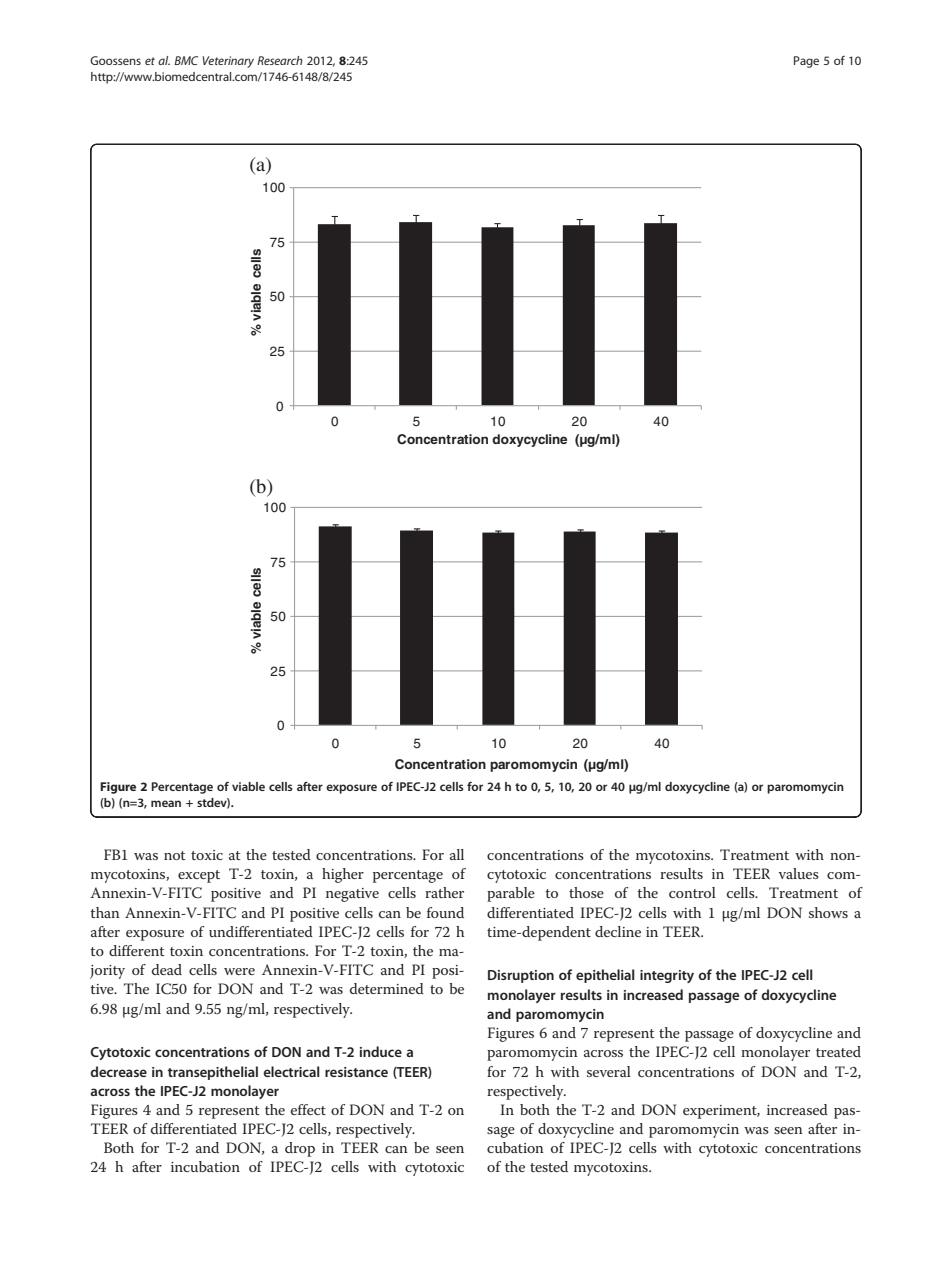 The height and width of the screenshot is (1270, 952). I want to click on all, so click(457, 854).
